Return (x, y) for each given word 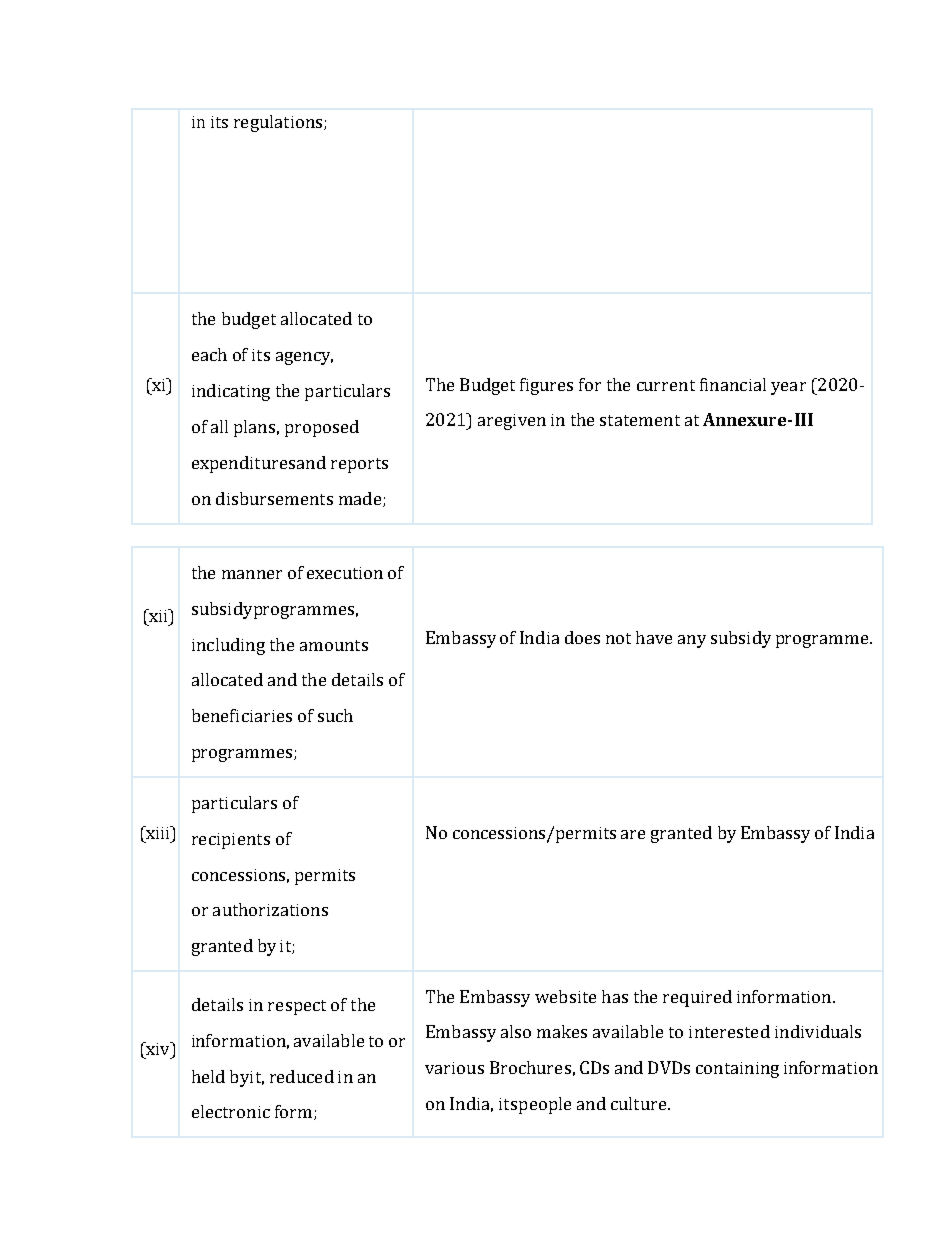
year (788, 388)
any (692, 641)
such (335, 715)
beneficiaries (242, 715)
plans (254, 428)
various (454, 1068)
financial (733, 384)
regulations (279, 123)
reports (359, 465)
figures (546, 386)
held (208, 1076)
